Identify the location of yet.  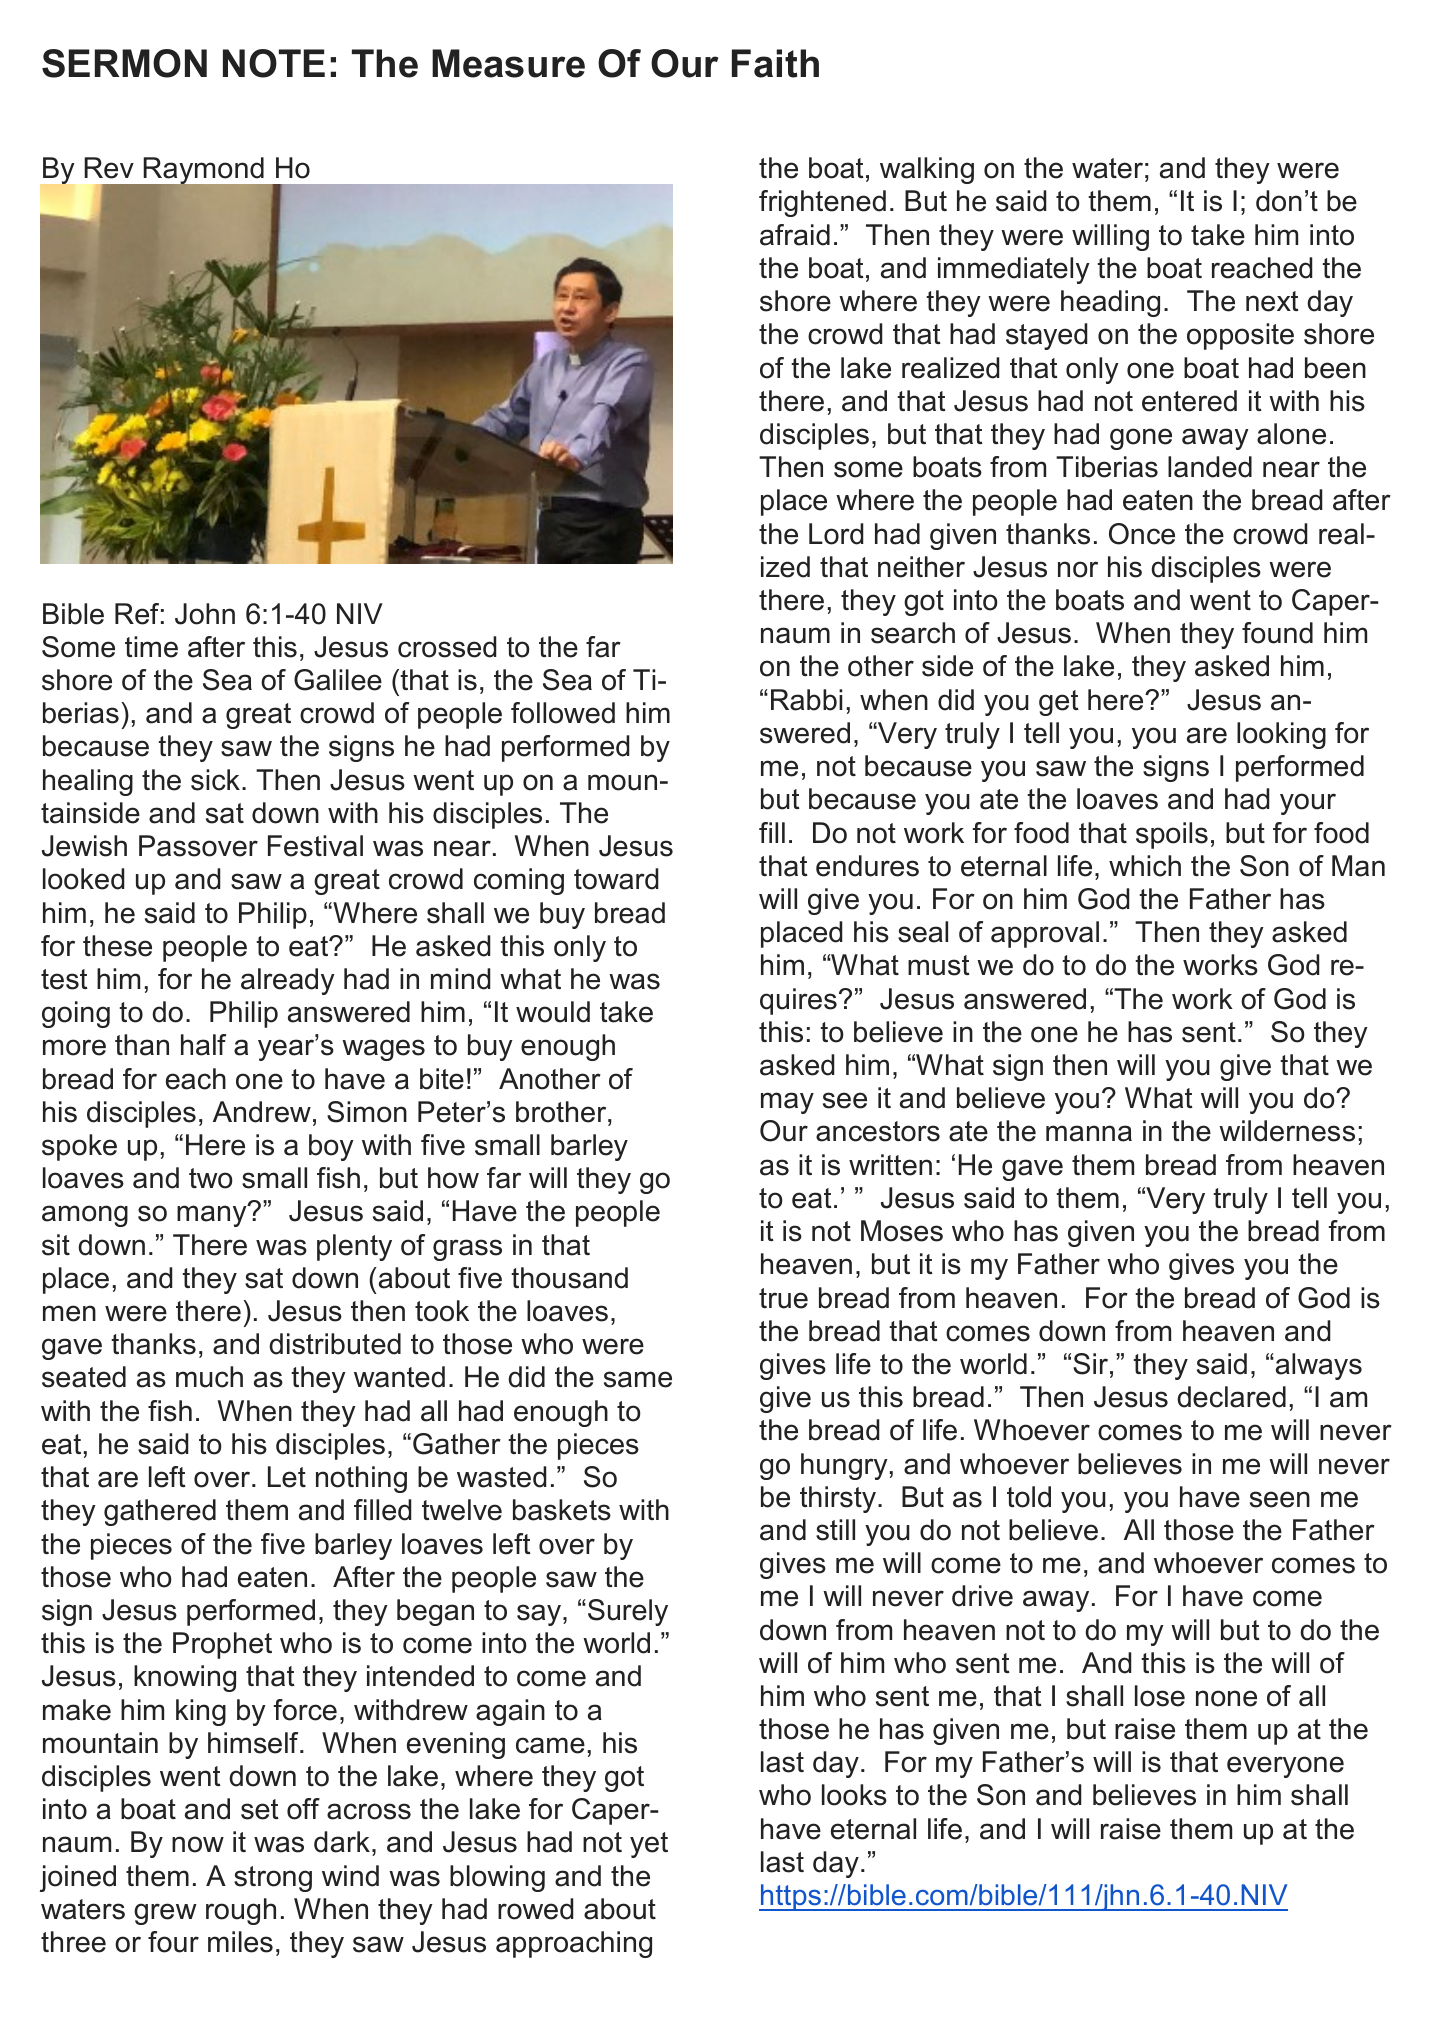
(649, 1845).
